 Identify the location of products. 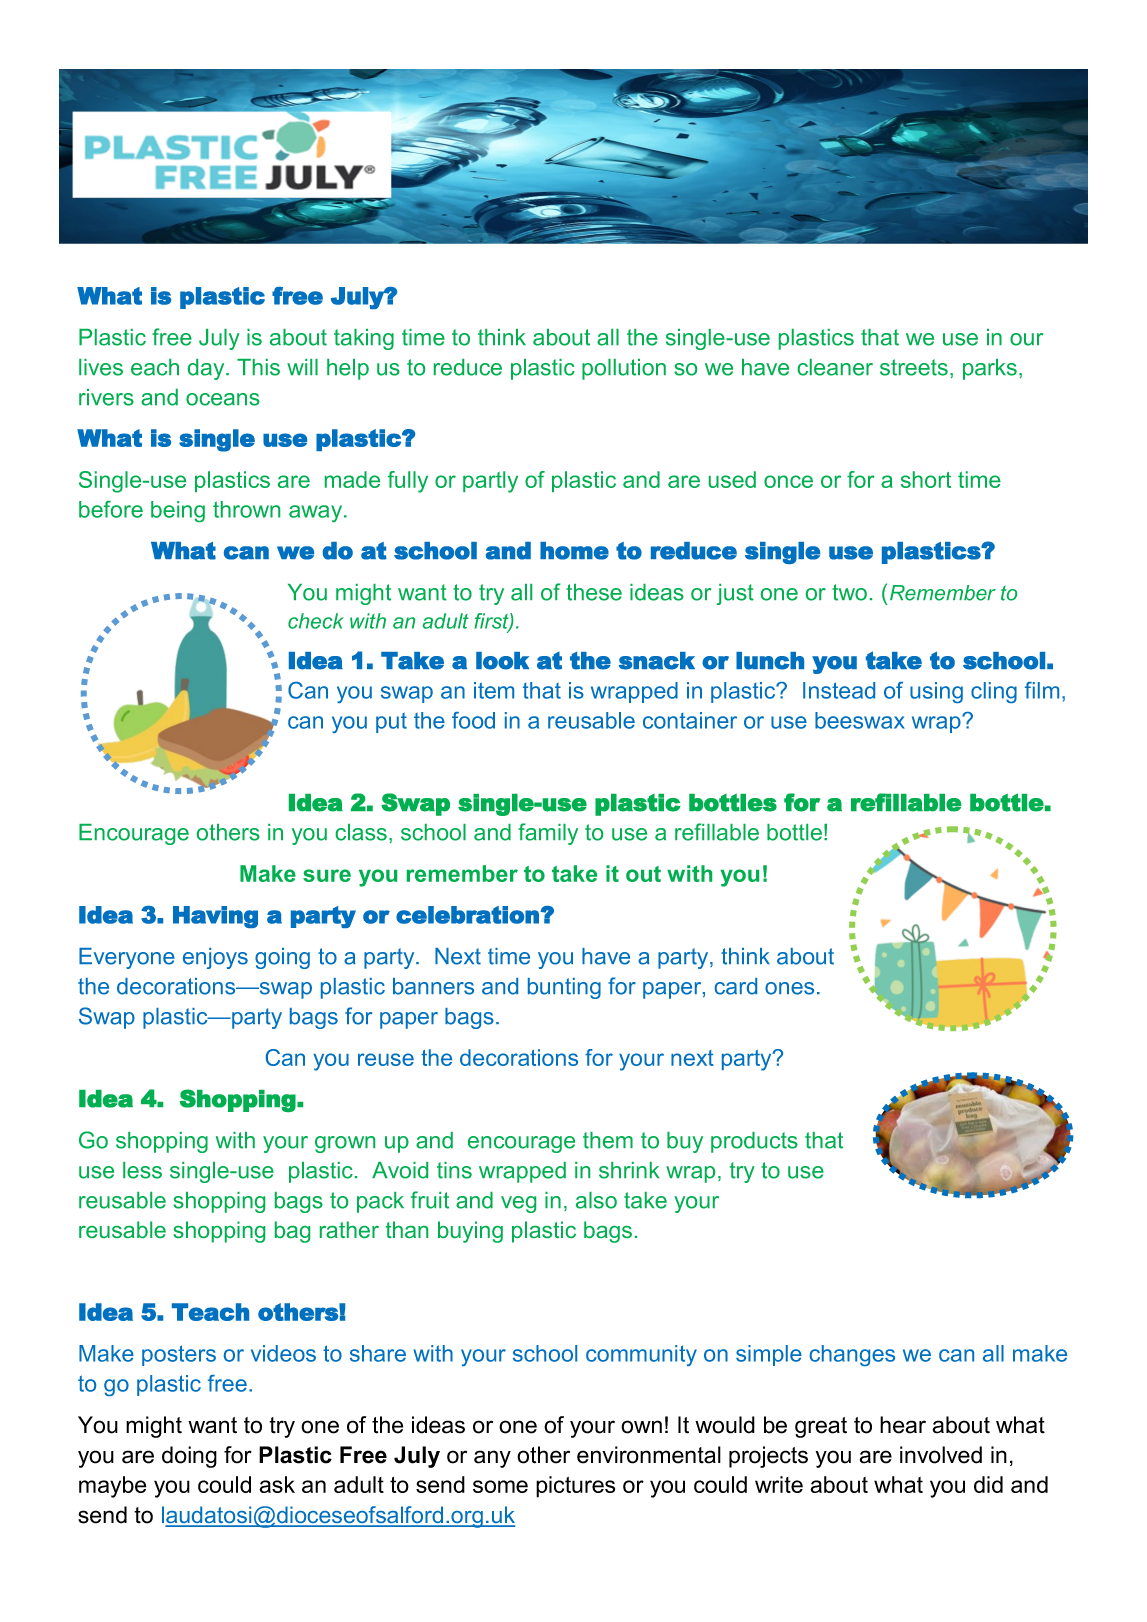
(754, 1142).
